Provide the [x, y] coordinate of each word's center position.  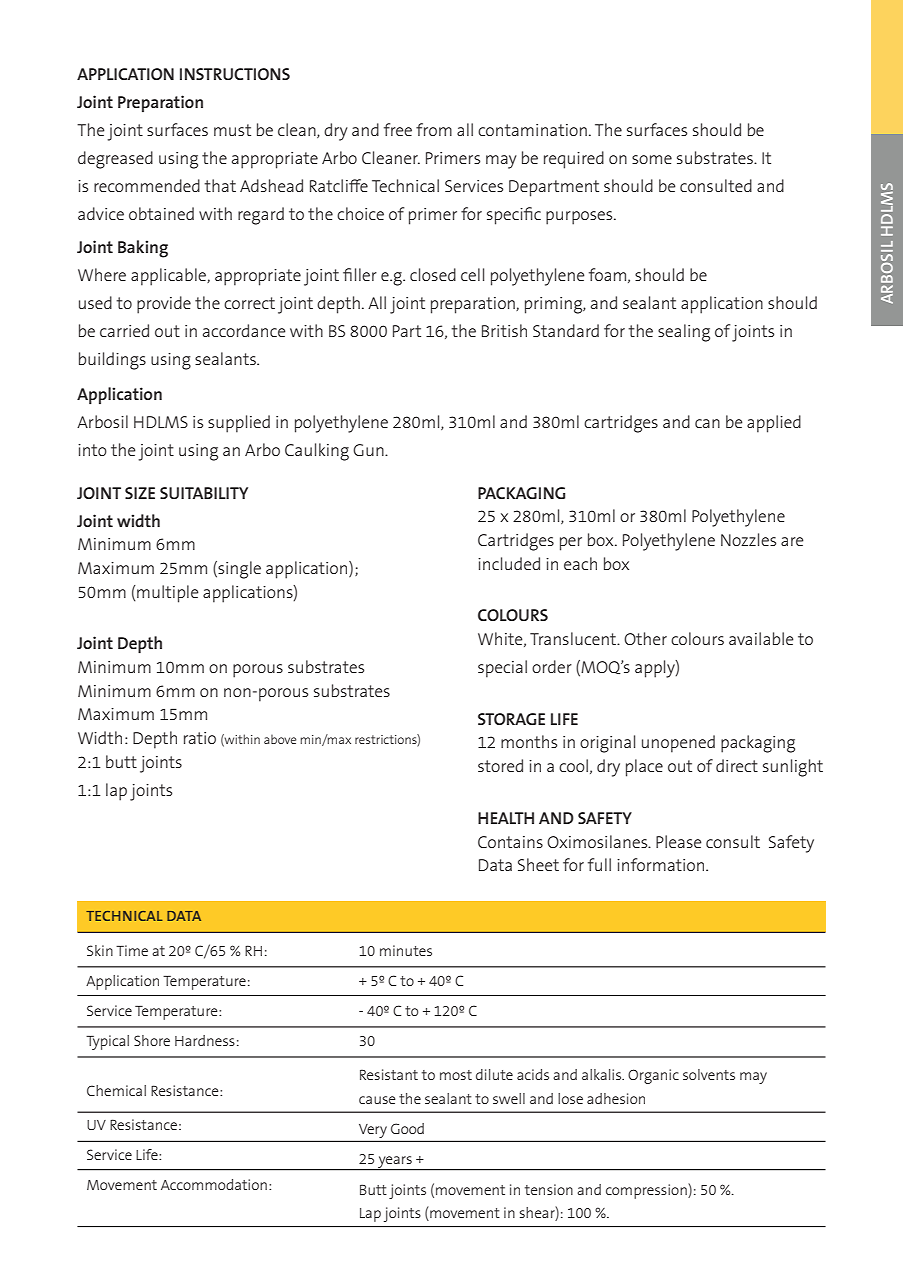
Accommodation [214, 1184]
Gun [369, 450]
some [652, 159]
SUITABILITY [204, 493]
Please [678, 841]
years [395, 1163]
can [707, 423]
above [280, 739]
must [232, 130]
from [434, 129]
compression [647, 1191]
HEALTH [506, 818]
